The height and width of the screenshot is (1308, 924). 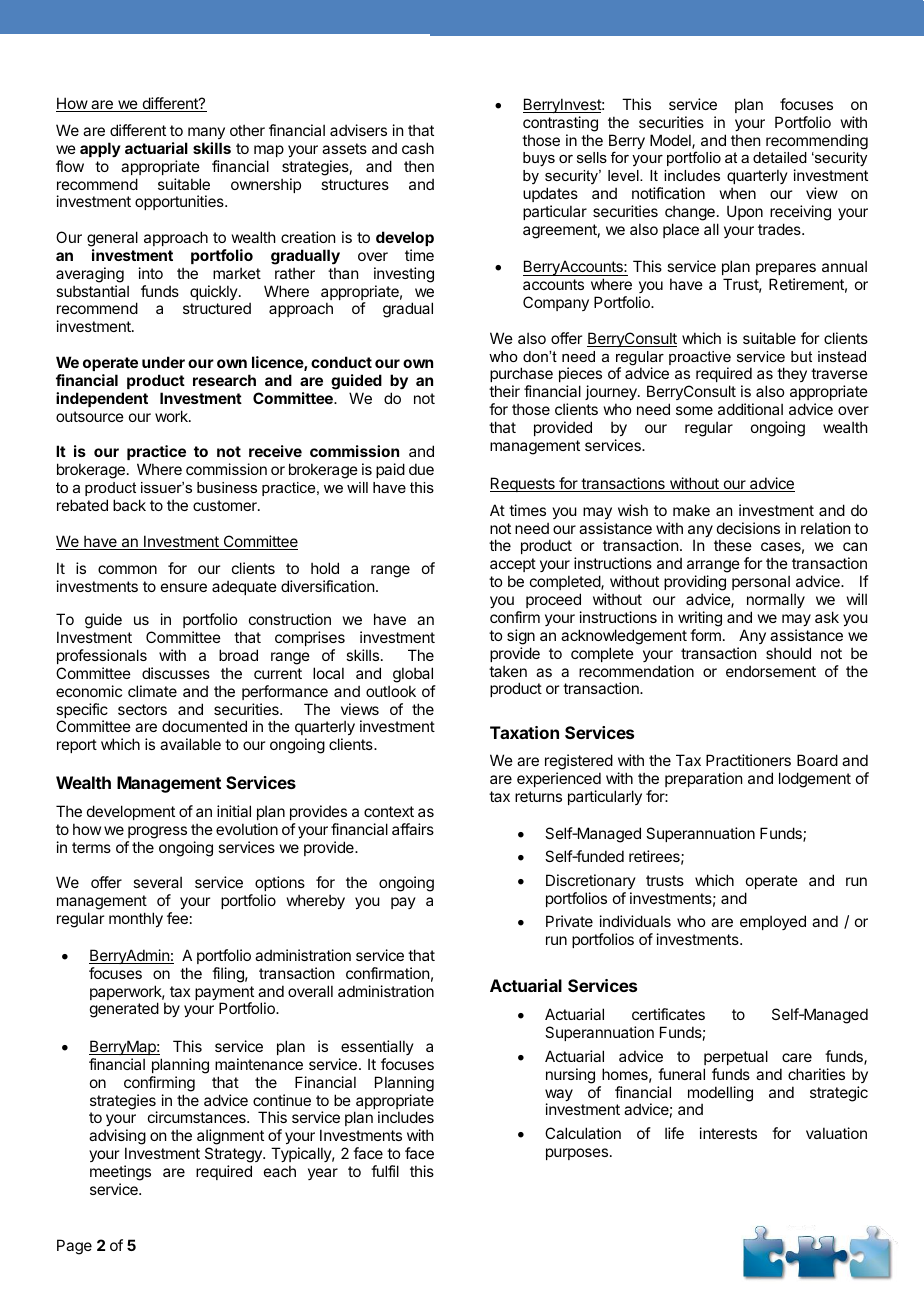 I want to click on discusses, so click(x=176, y=673).
